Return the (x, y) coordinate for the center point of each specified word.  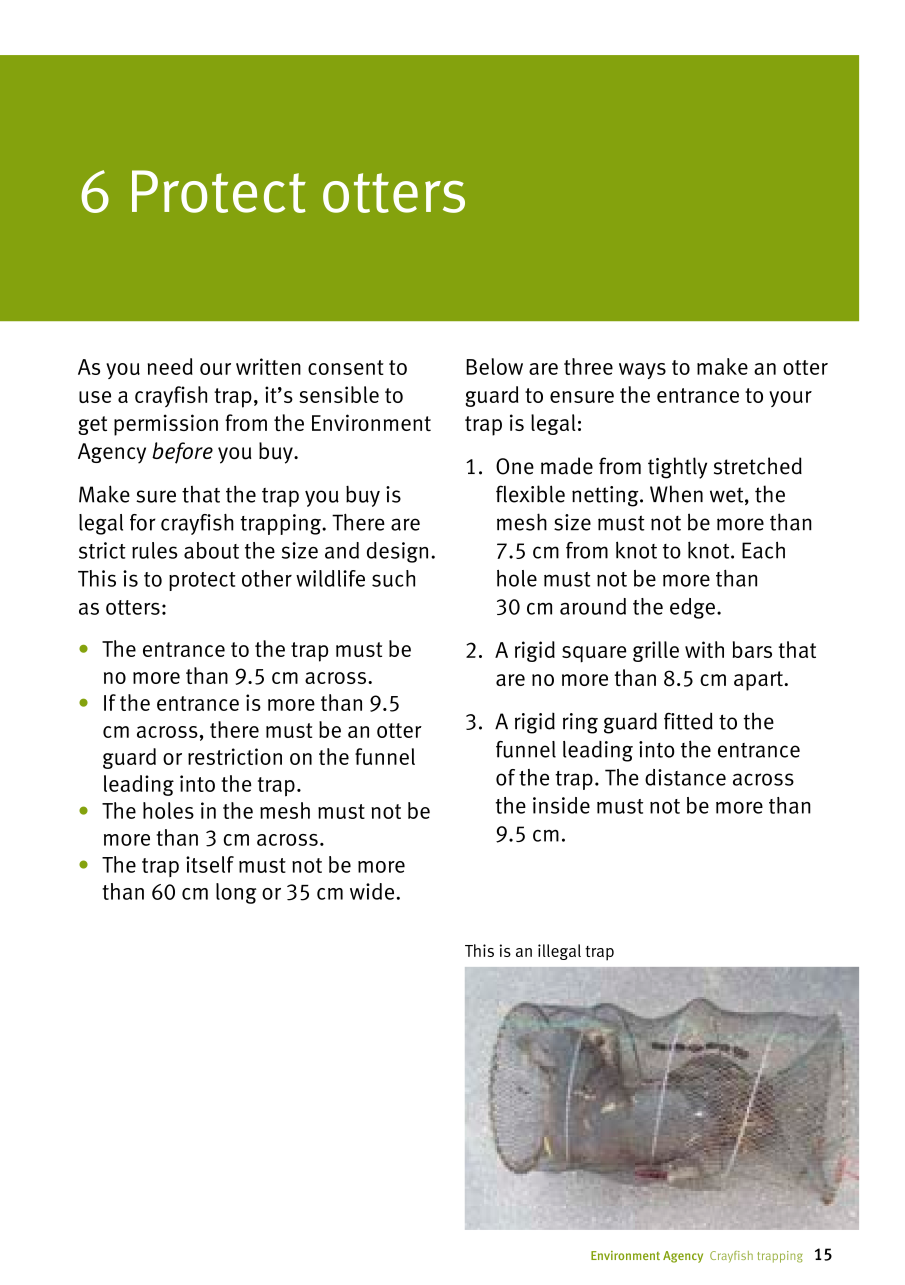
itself (210, 864)
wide (372, 891)
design (397, 552)
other (267, 578)
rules (154, 550)
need (170, 366)
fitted (688, 721)
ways (642, 371)
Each (763, 550)
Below (494, 366)
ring (580, 723)
